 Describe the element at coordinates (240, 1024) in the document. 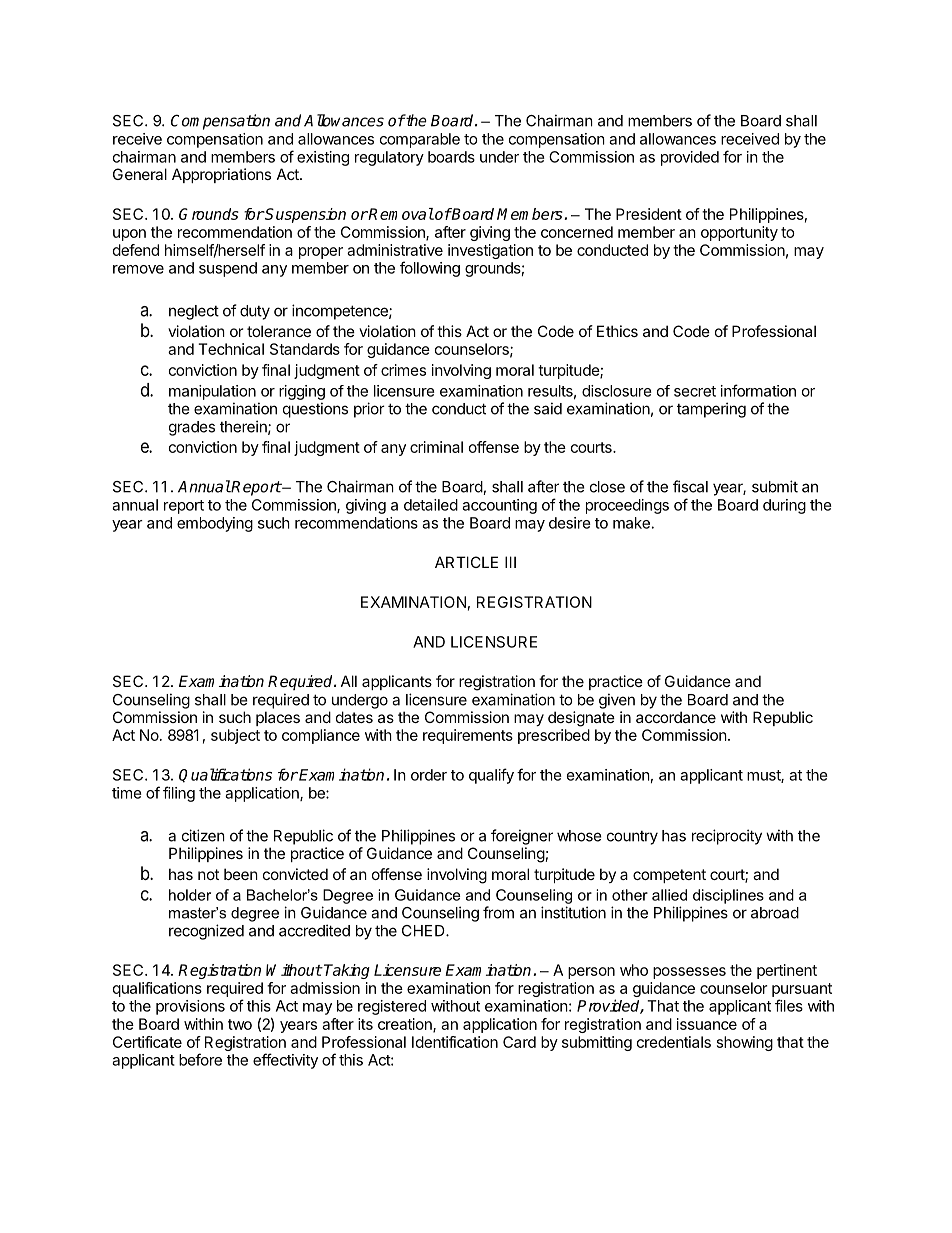

I see `two` at that location.
